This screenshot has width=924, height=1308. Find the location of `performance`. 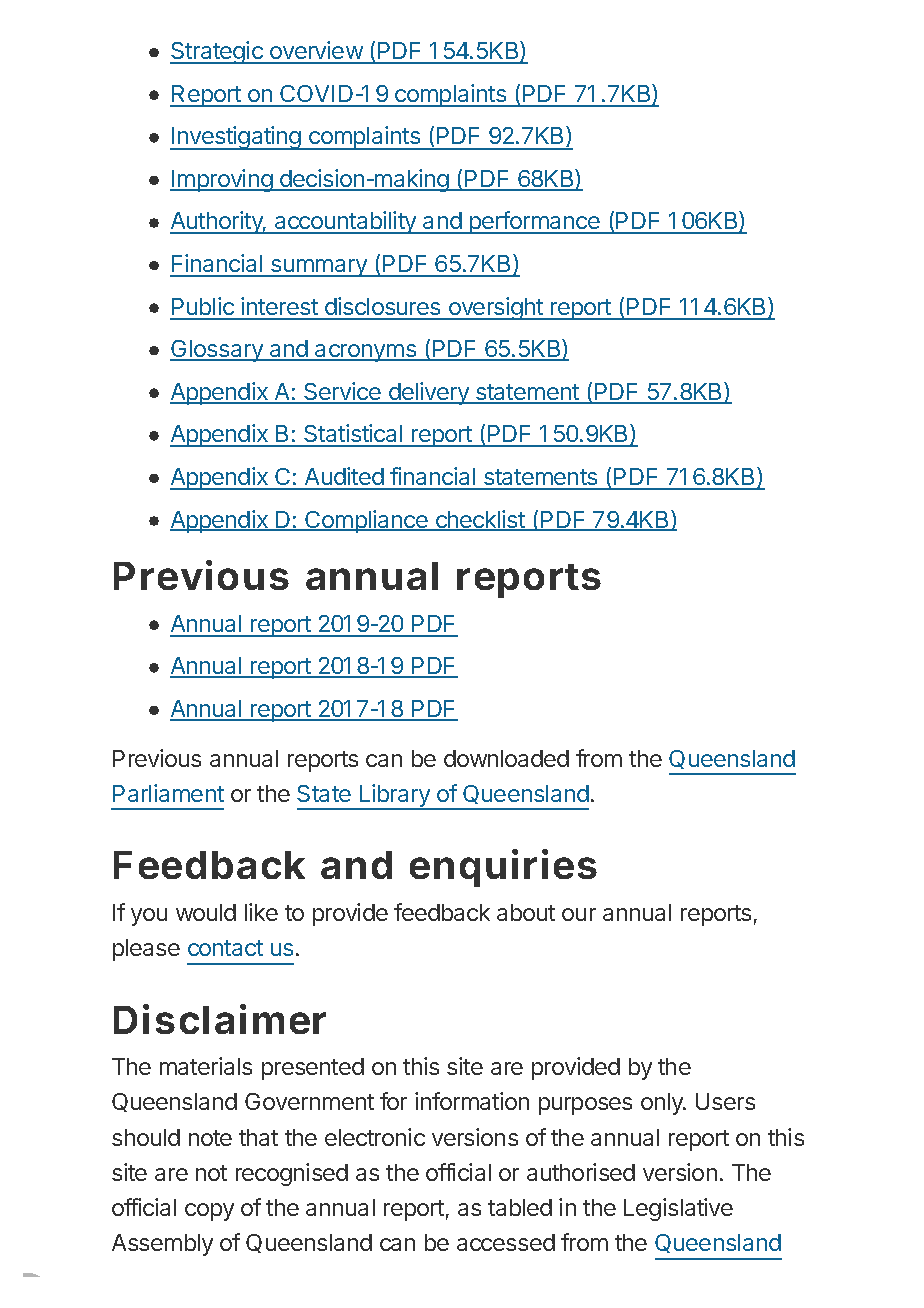

performance is located at coordinates (535, 222).
